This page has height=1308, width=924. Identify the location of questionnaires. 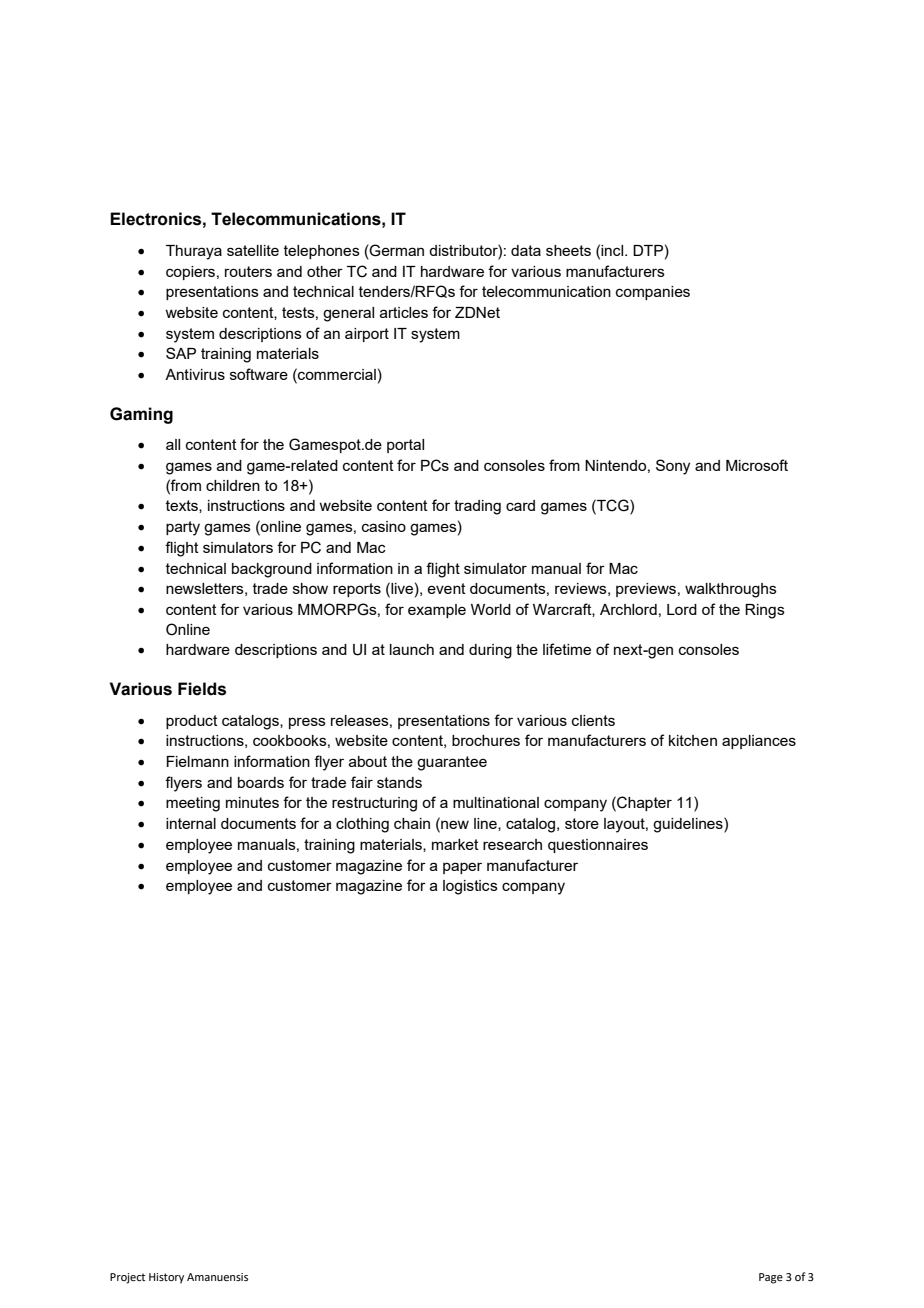
(598, 846).
